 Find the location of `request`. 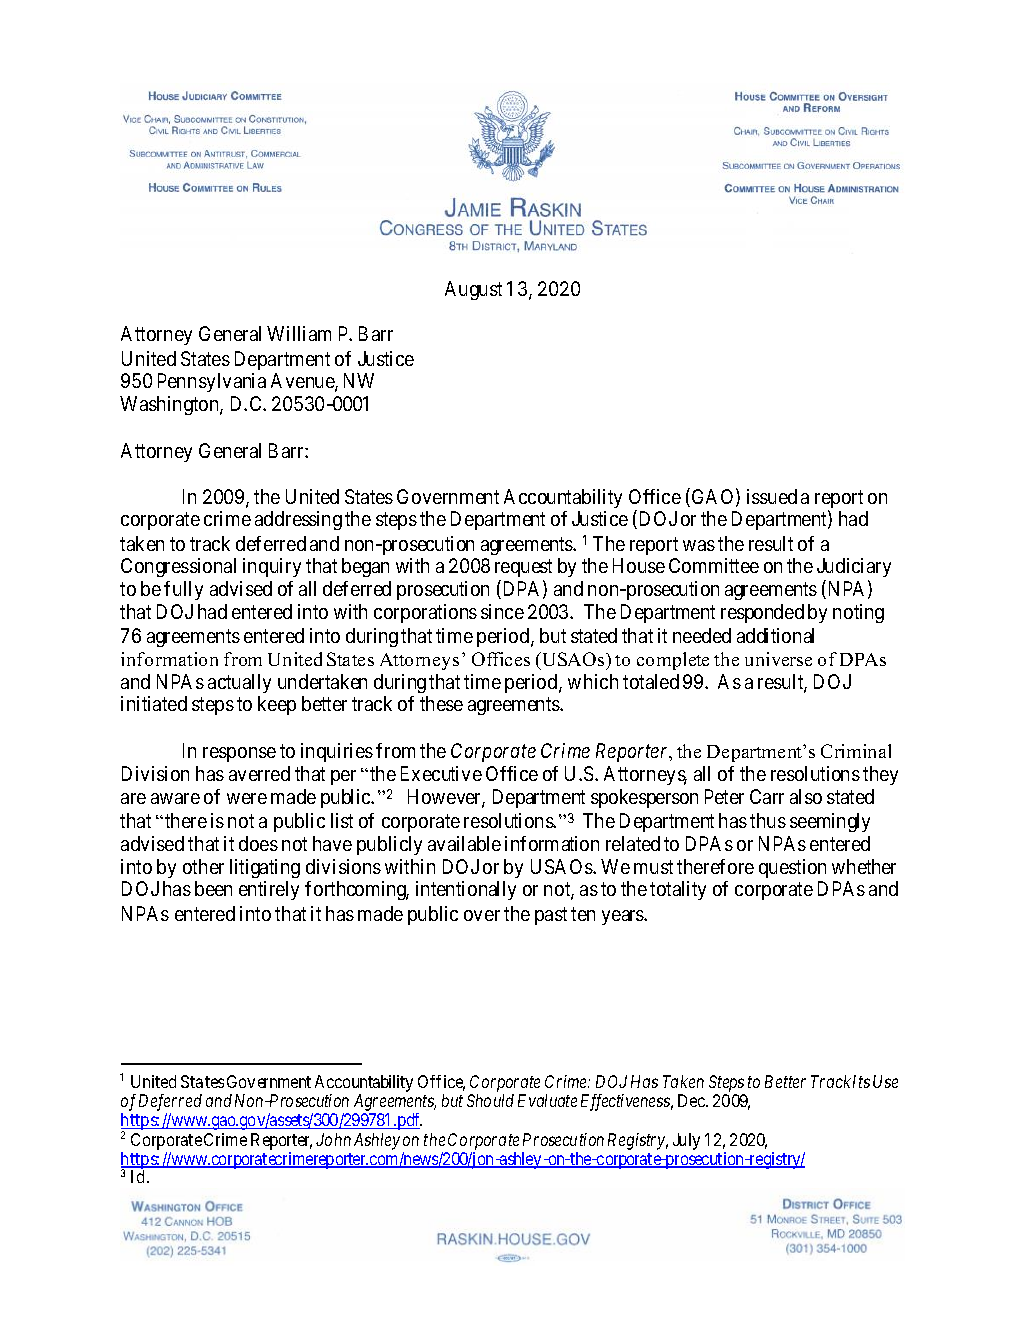

request is located at coordinates (523, 570).
